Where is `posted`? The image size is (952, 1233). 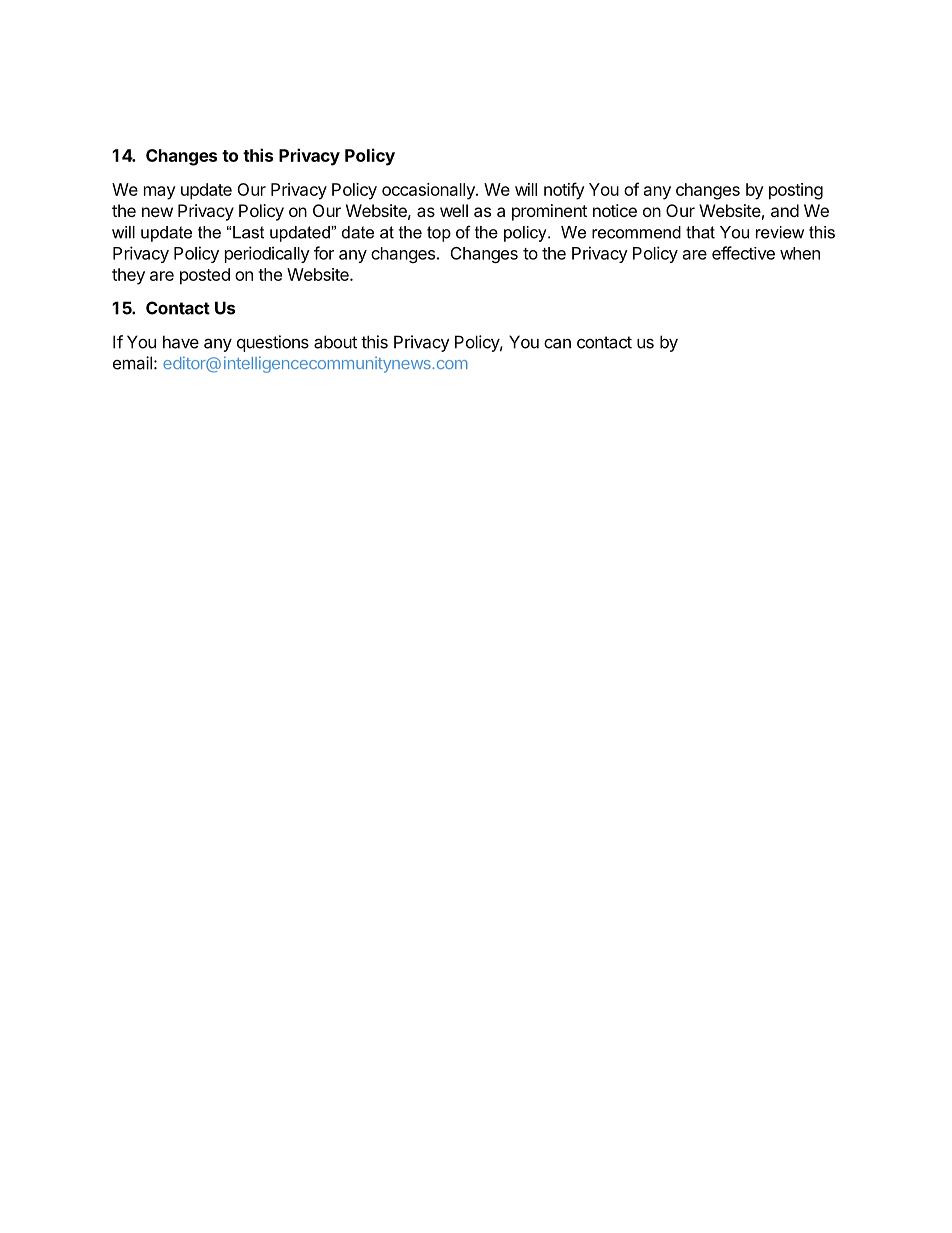
posted is located at coordinates (205, 276).
